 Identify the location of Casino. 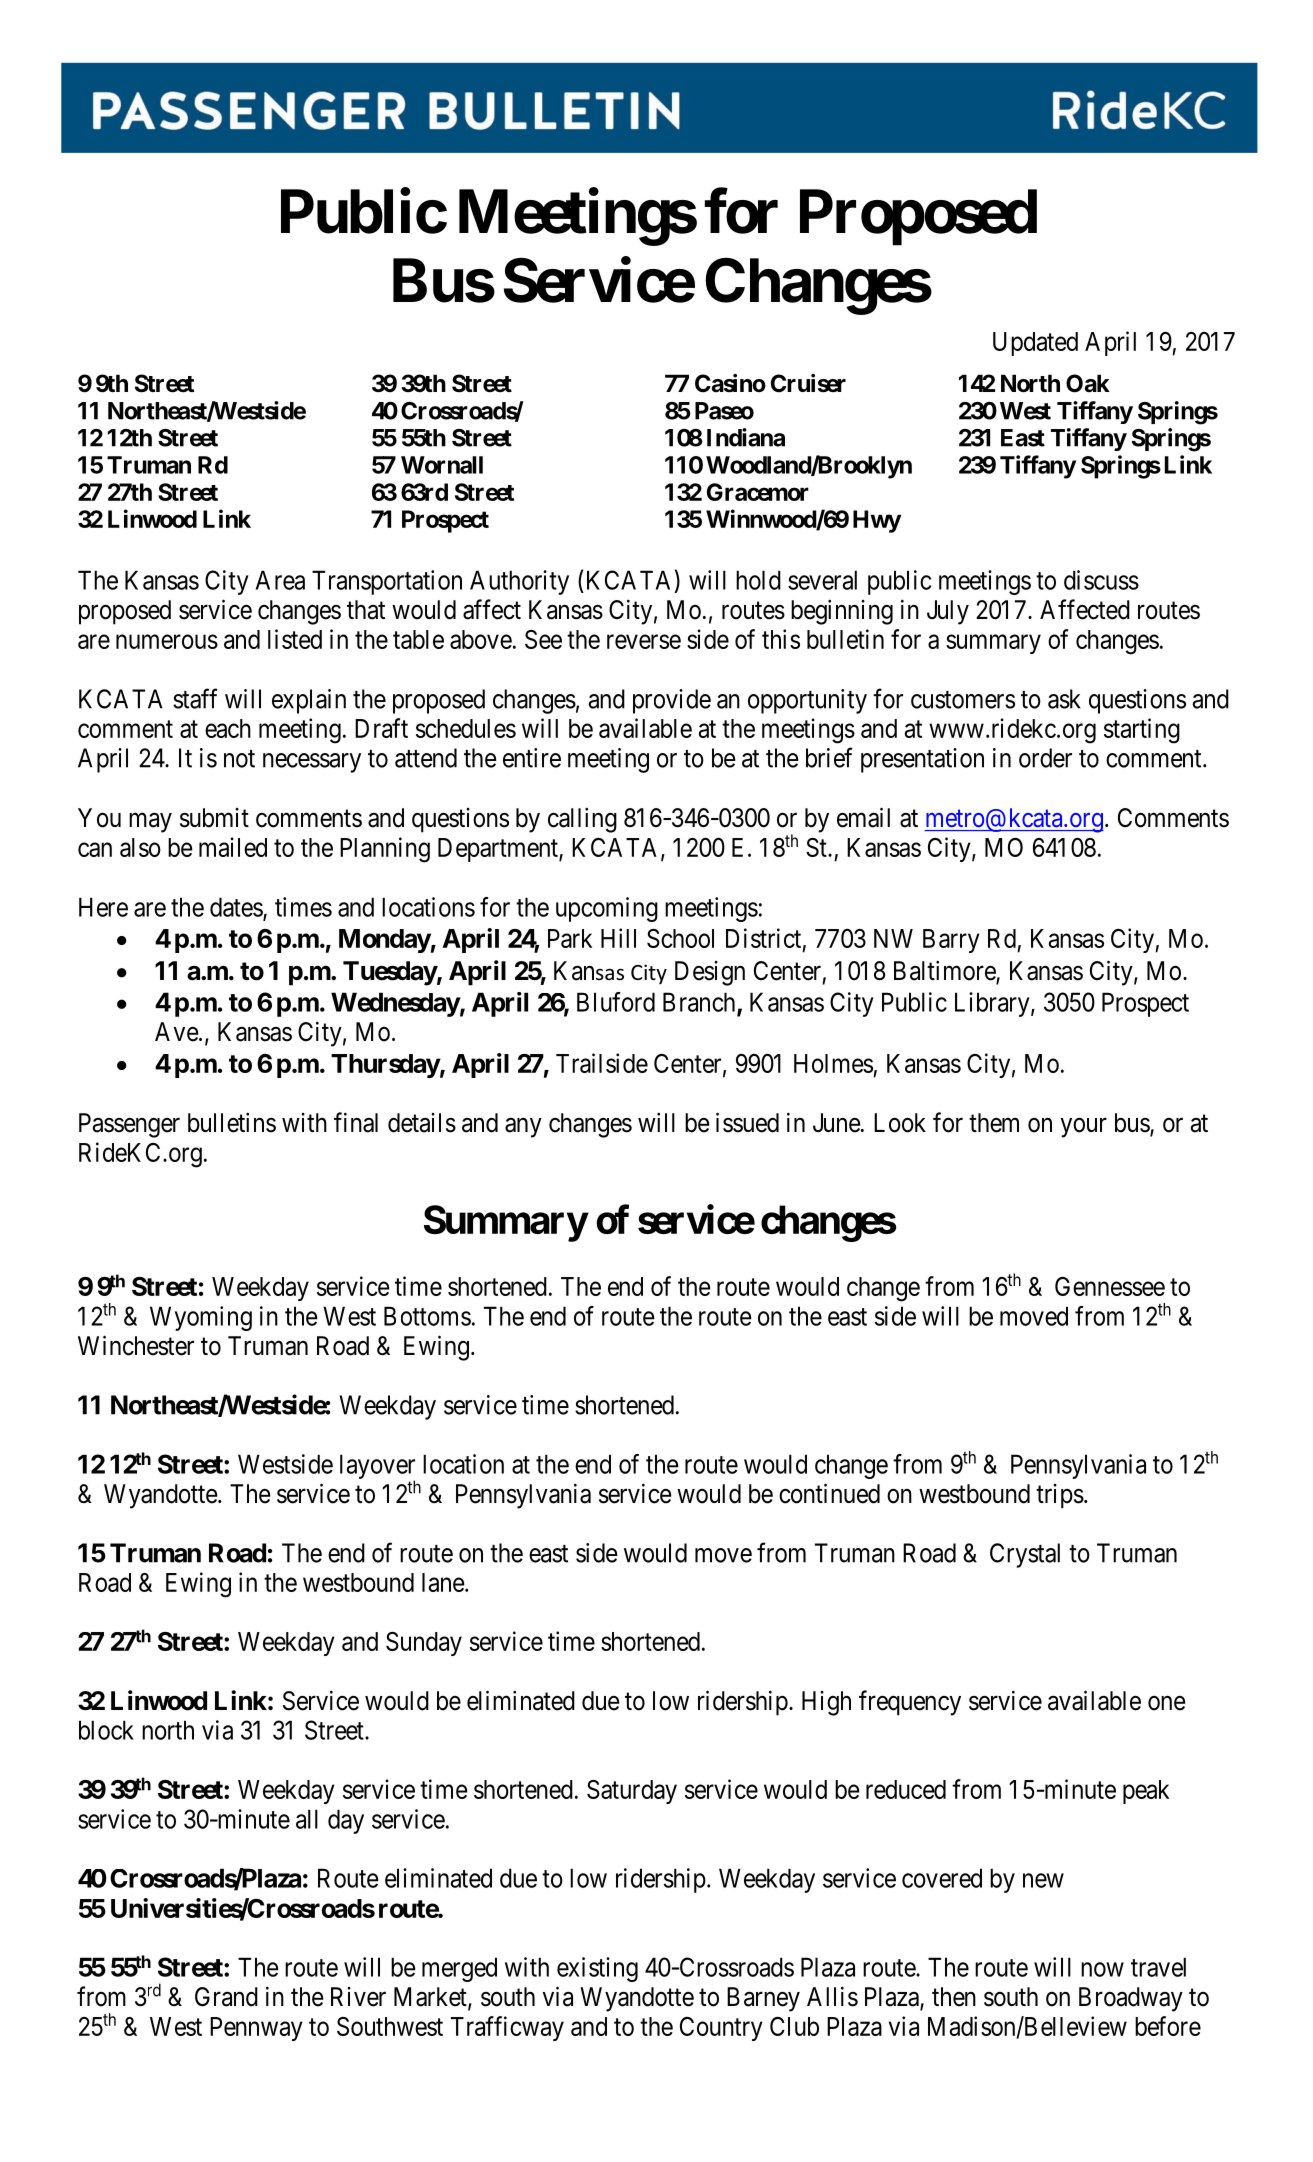
(730, 383).
